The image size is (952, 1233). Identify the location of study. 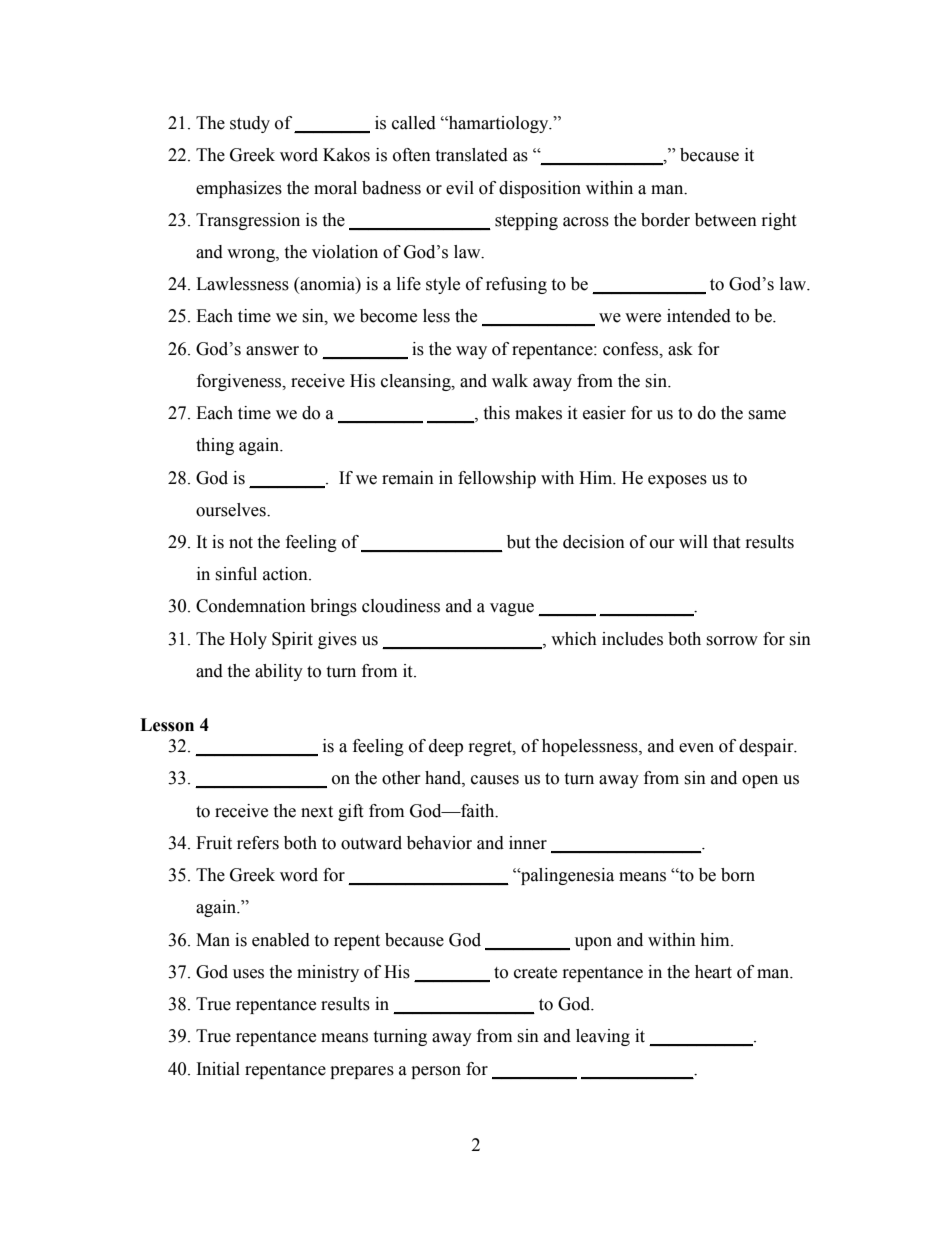
(250, 124).
